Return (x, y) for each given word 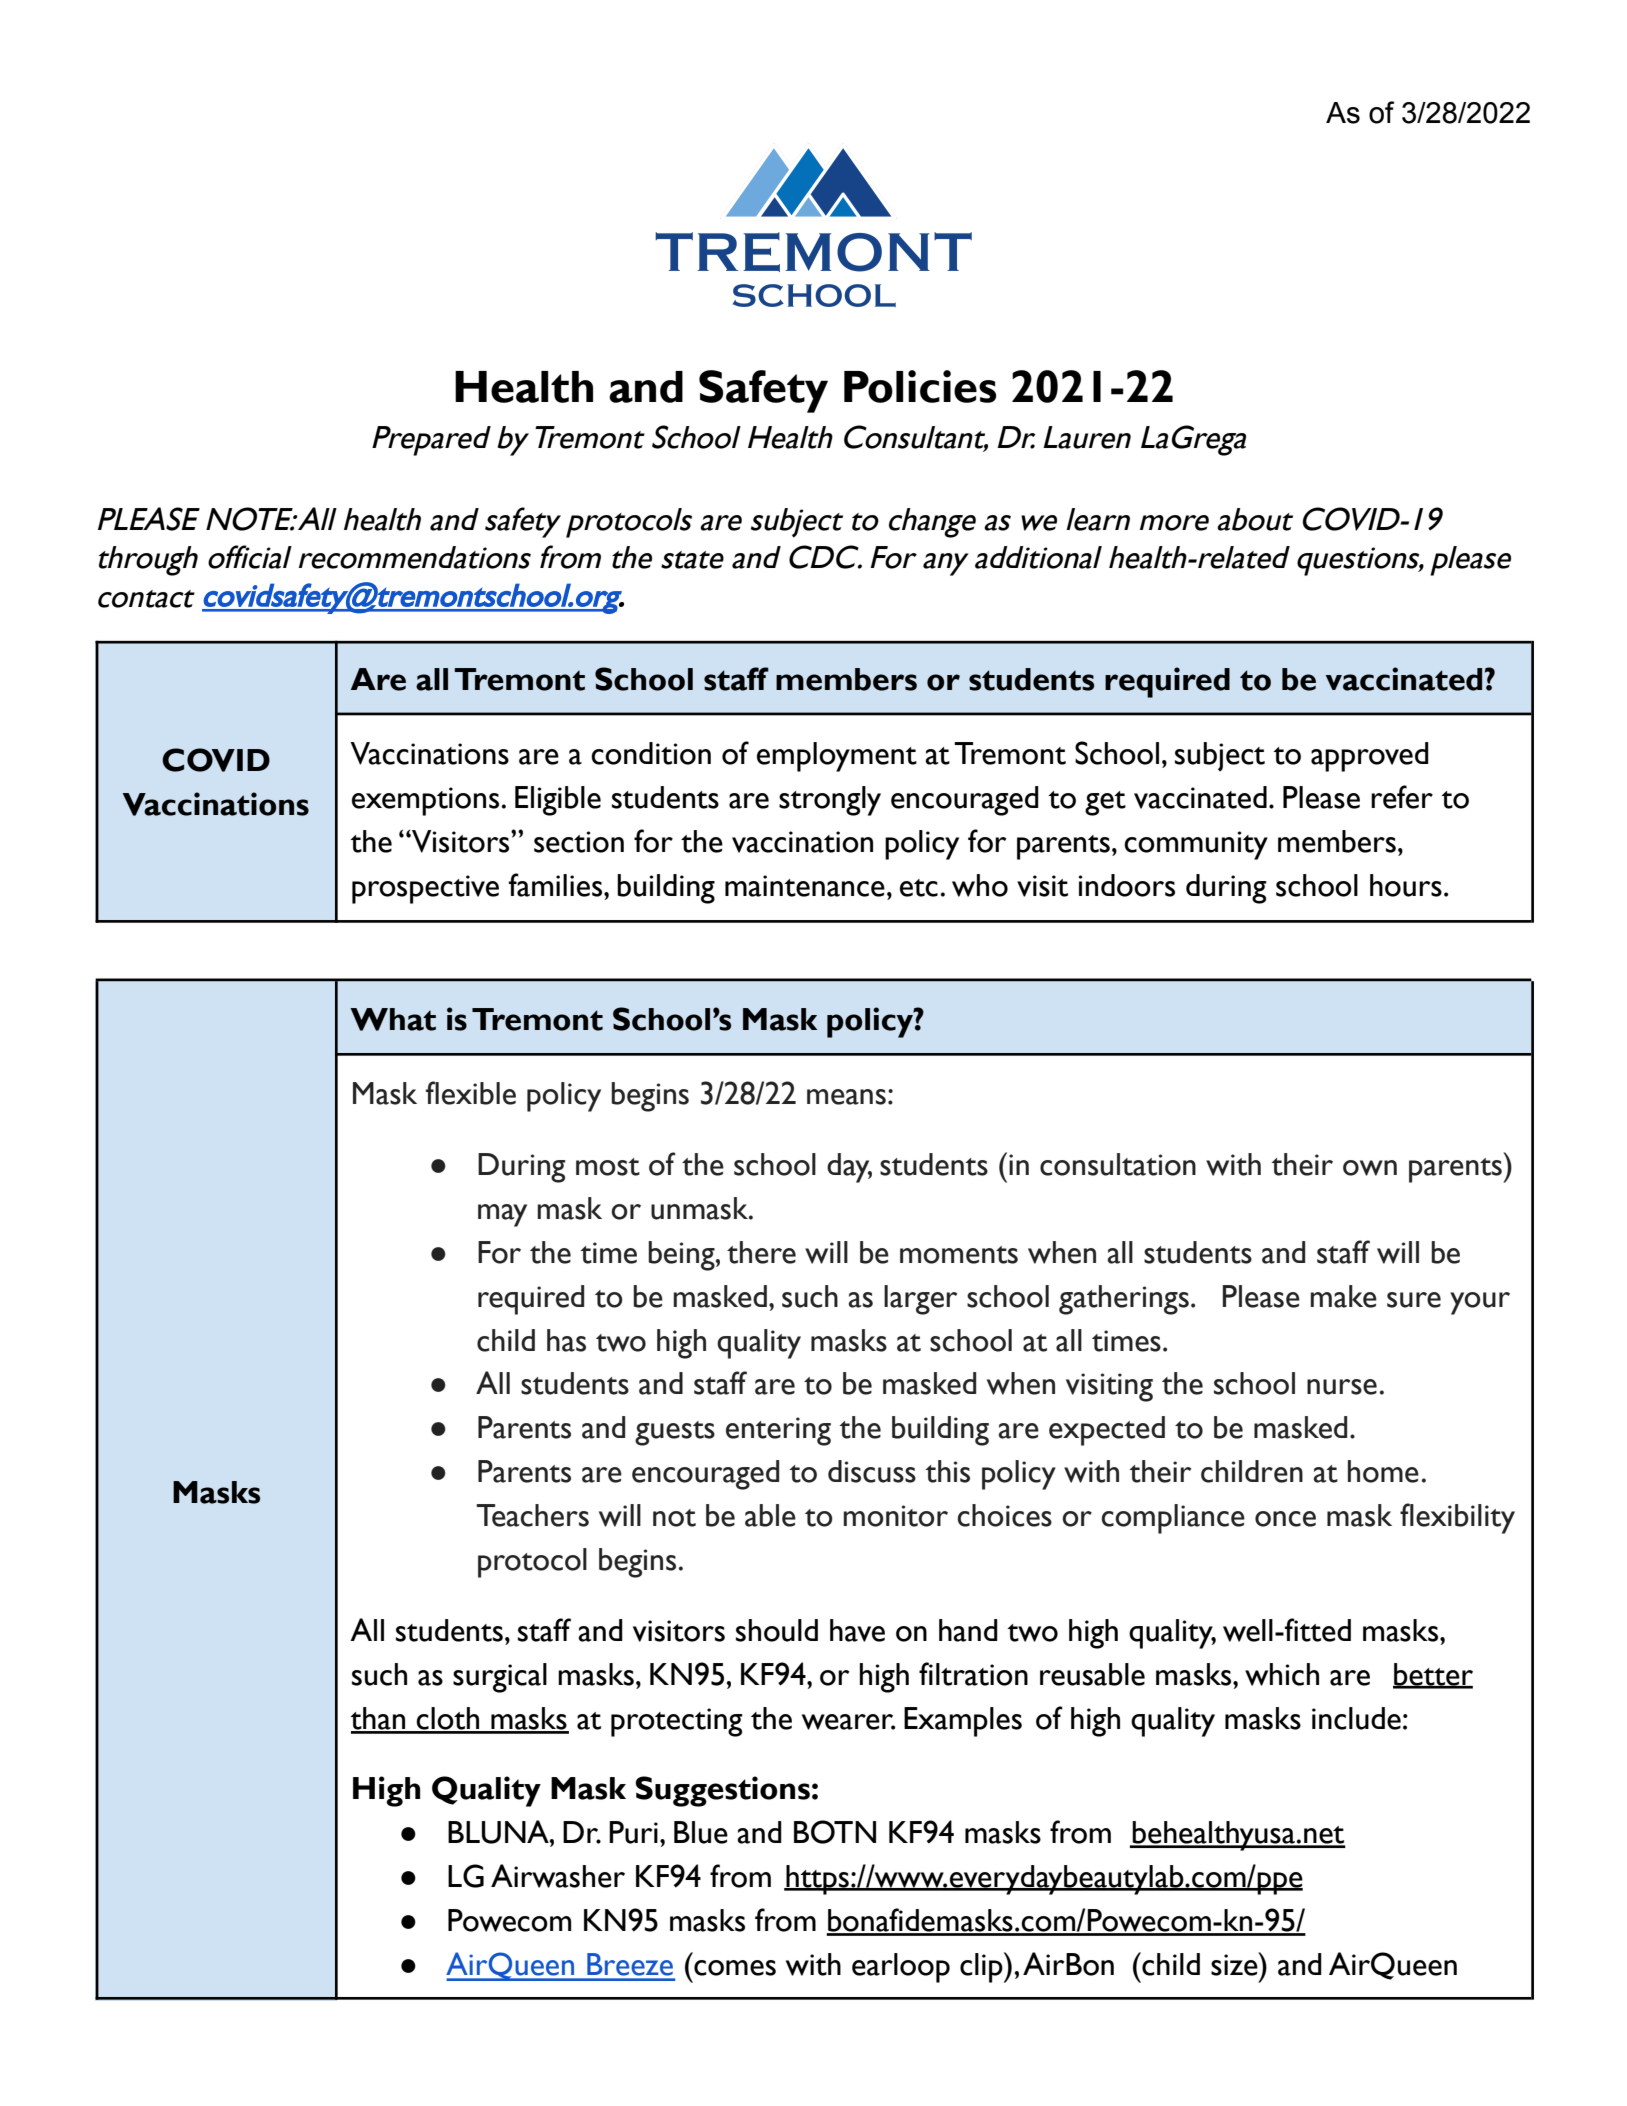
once (1285, 1519)
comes (735, 1968)
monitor (895, 1516)
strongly (830, 801)
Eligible (558, 801)
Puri (633, 1832)
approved (1370, 757)
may (502, 1215)
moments (959, 1255)
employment (837, 757)
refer (1402, 797)
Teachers (532, 1515)
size (1235, 1964)
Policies (920, 386)
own (1370, 1168)
